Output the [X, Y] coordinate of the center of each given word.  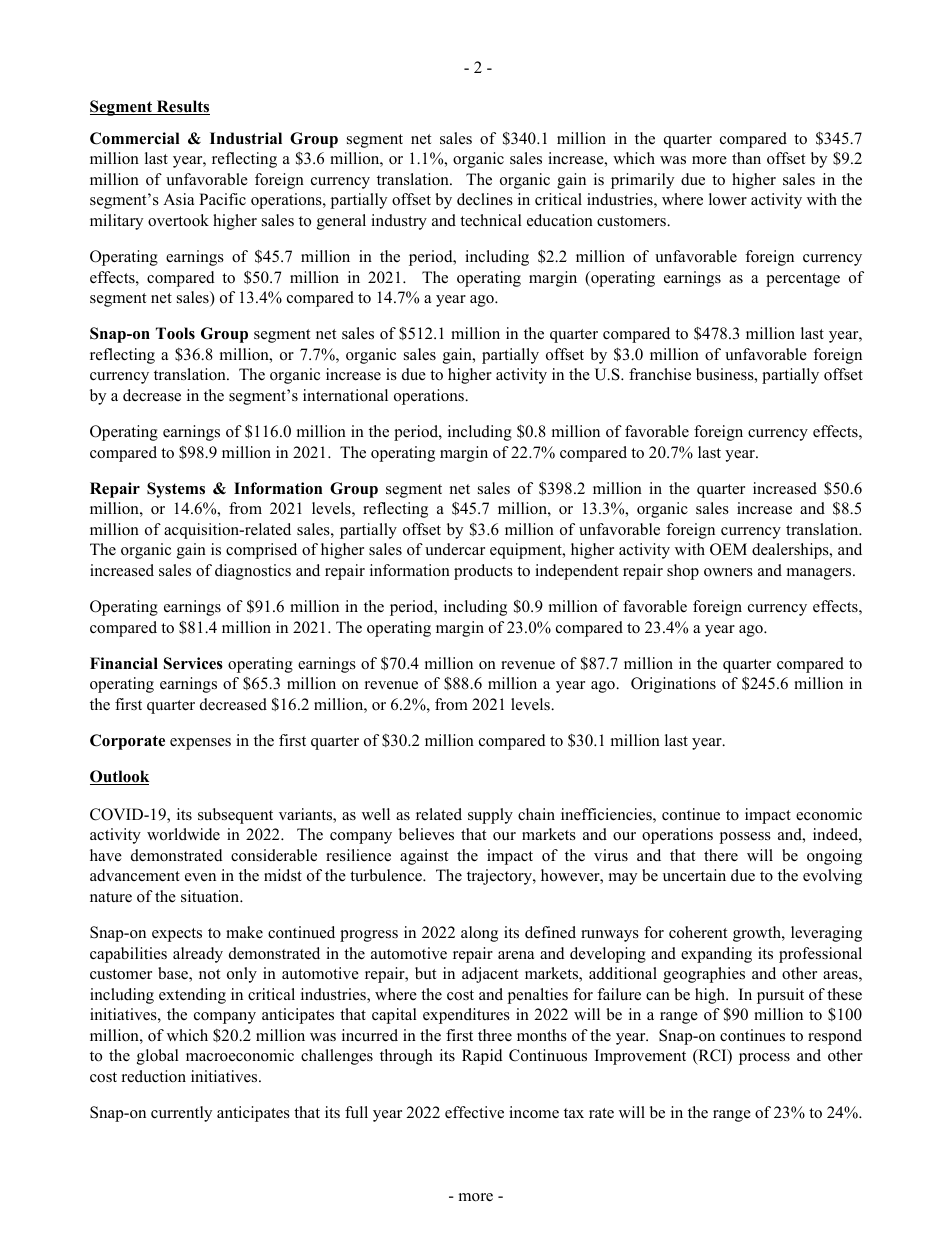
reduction [154, 1076]
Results [182, 107]
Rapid [482, 1057]
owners [728, 572]
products [483, 572]
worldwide [183, 834]
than [746, 158]
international [345, 395]
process [764, 1059]
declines [485, 199]
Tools [175, 333]
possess [745, 838]
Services [193, 663]
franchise [660, 374]
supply [490, 816]
